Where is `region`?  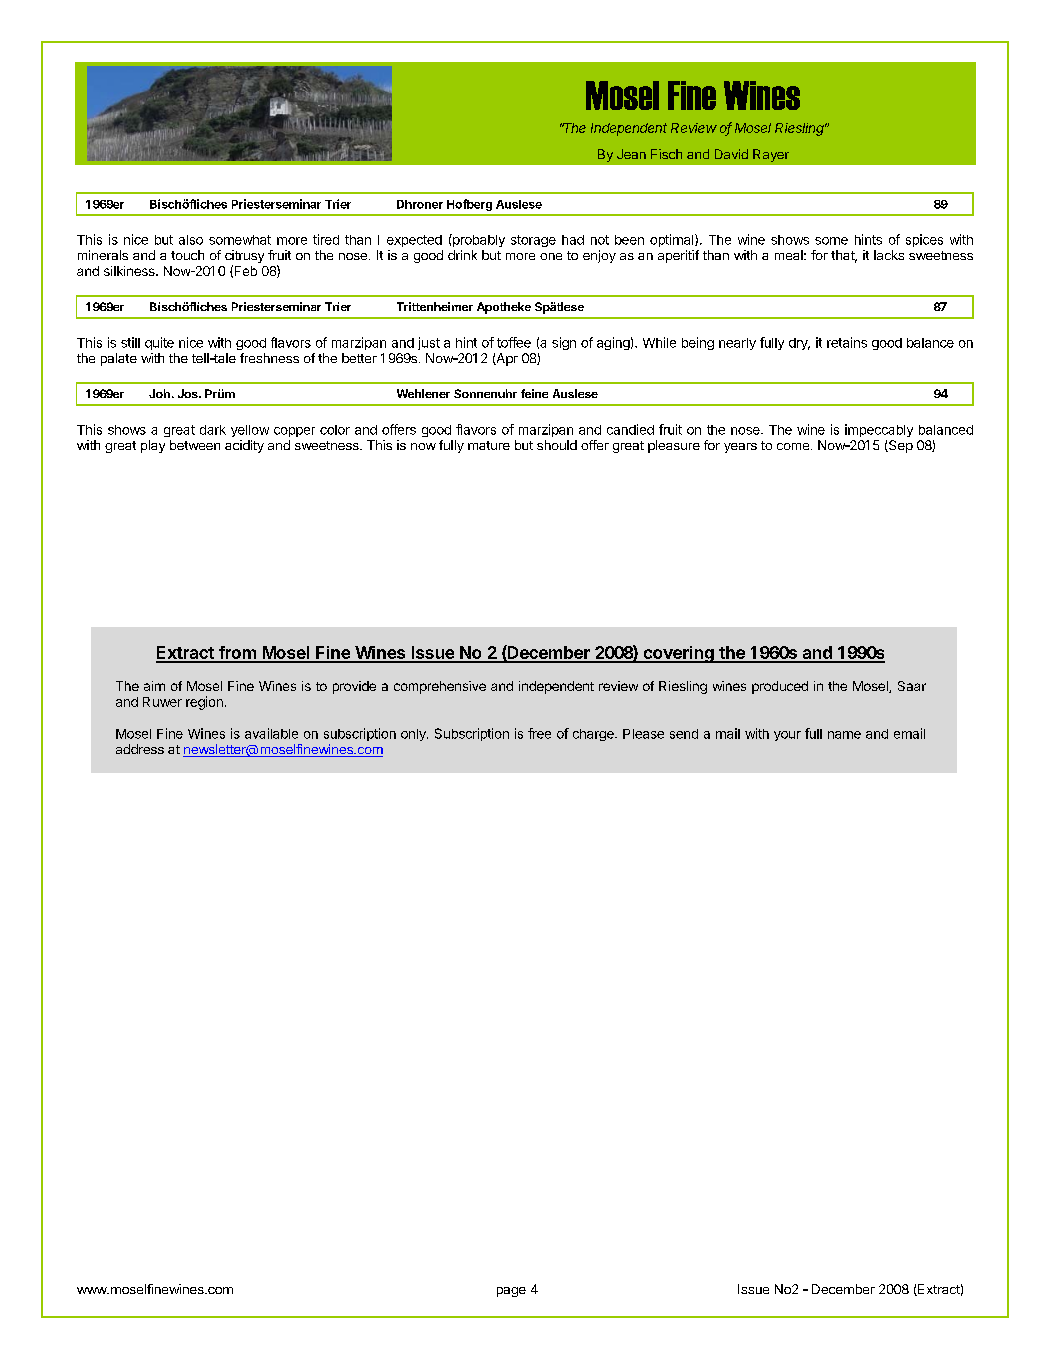 region is located at coordinates (204, 703).
